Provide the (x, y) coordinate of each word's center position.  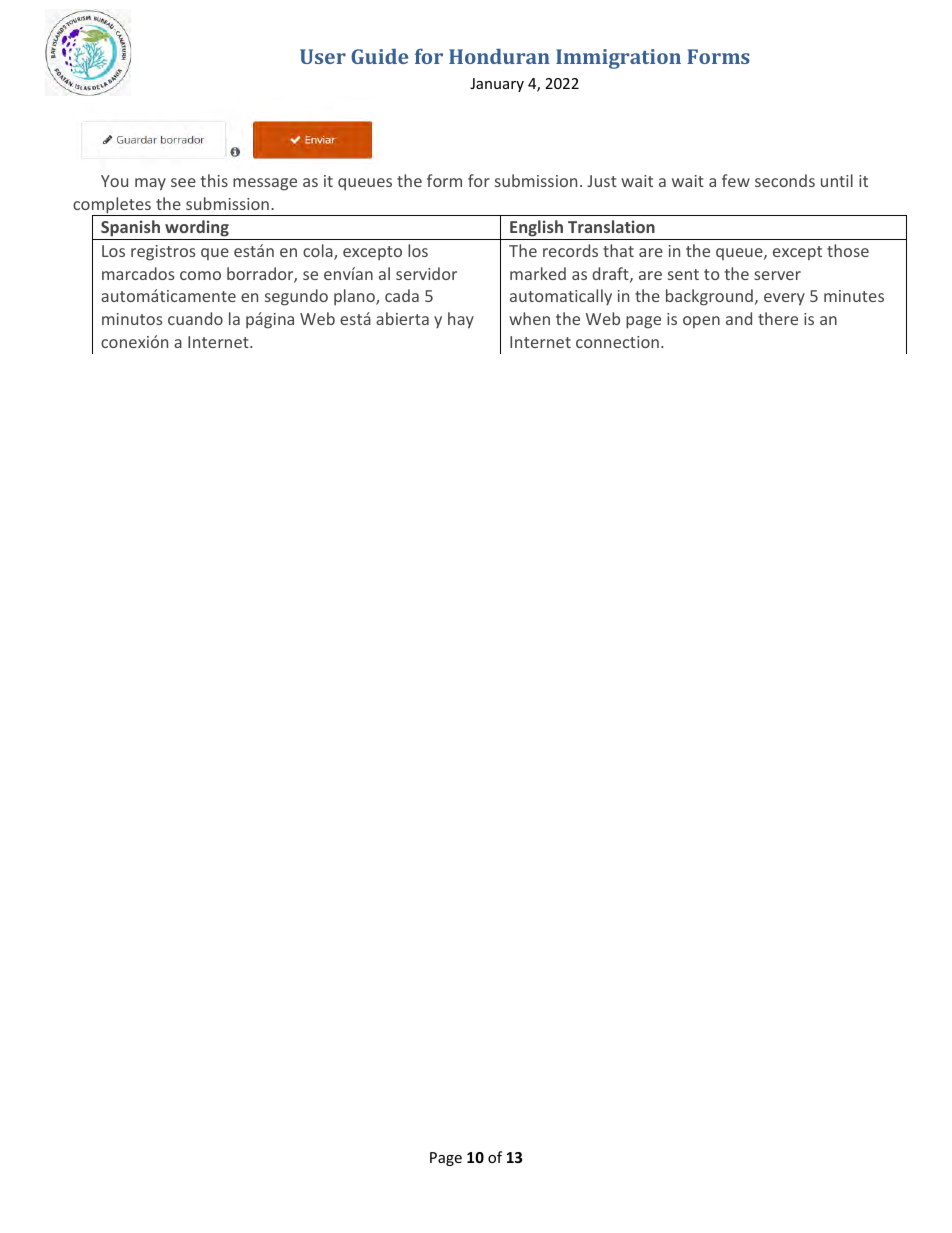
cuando (195, 318)
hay (461, 320)
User (323, 56)
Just (602, 181)
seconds (785, 180)
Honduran (499, 56)
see (183, 182)
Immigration (618, 59)
